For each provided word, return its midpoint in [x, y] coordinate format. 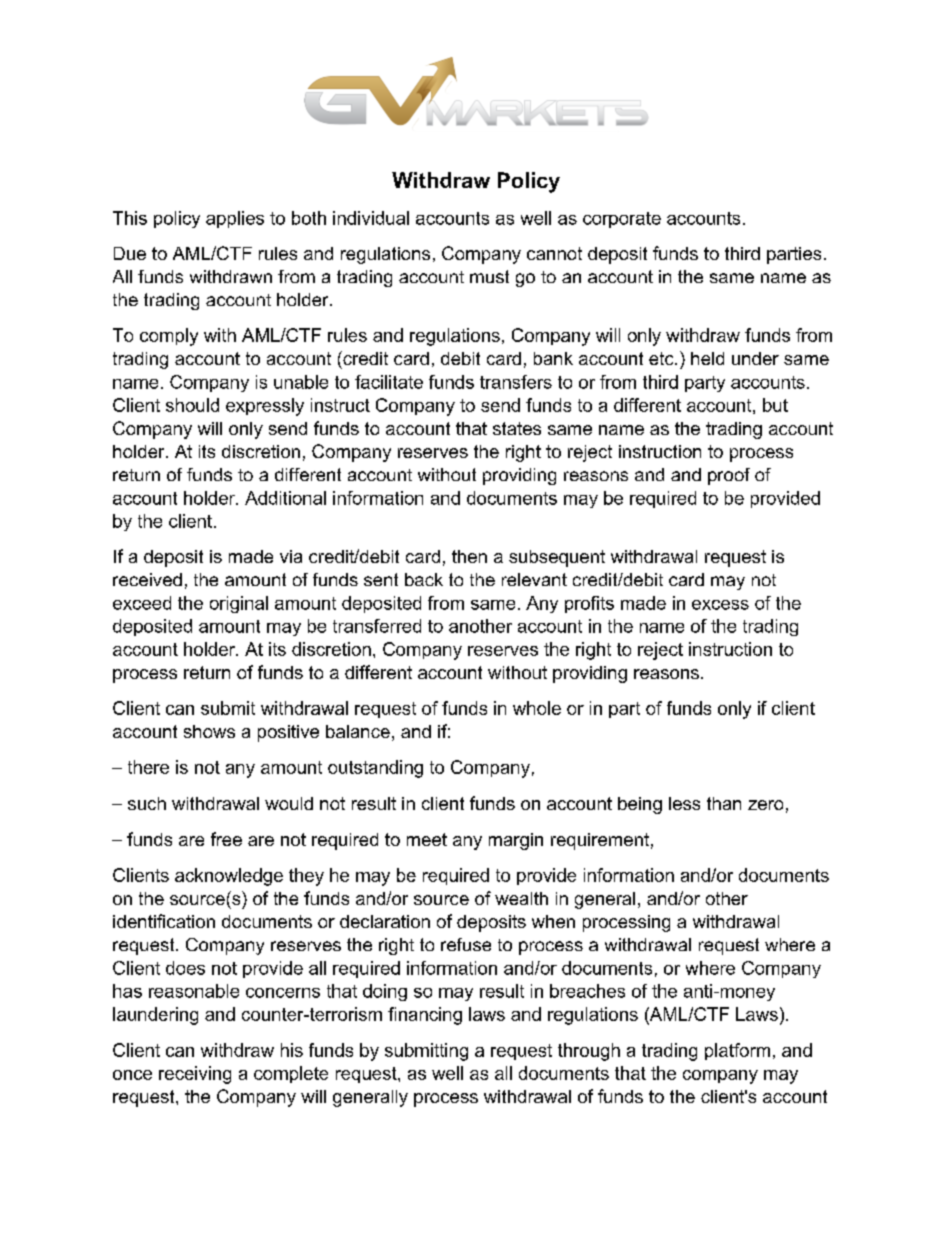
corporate [622, 220]
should [192, 405]
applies [235, 219]
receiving [195, 1075]
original [239, 604]
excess [720, 605]
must [489, 276]
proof [729, 476]
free [226, 839]
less [684, 803]
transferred [377, 626]
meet [427, 839]
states [517, 428]
